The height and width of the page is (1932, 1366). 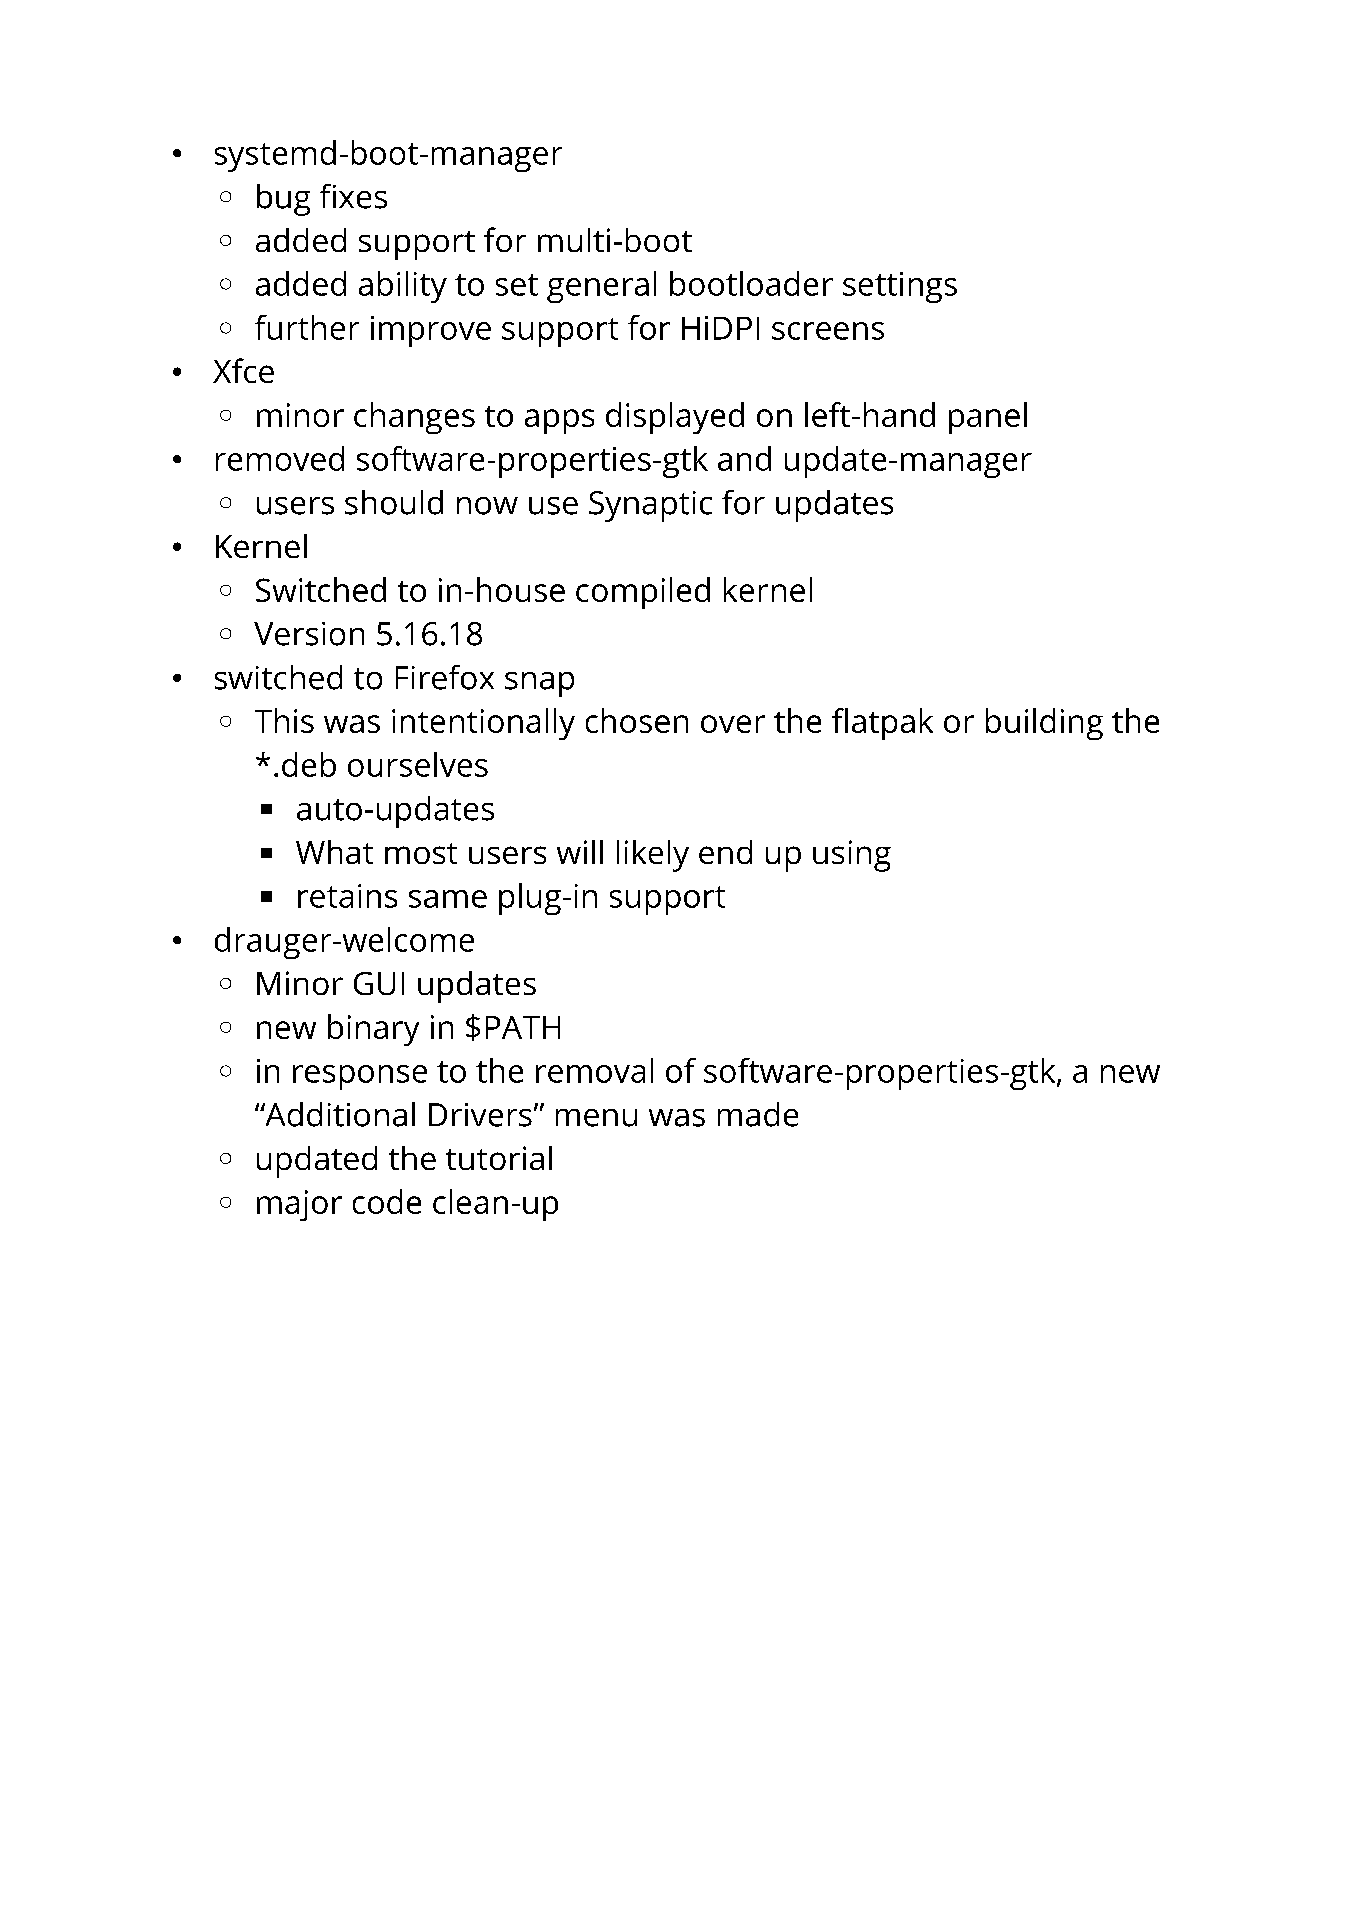 I want to click on GUI, so click(x=379, y=983).
